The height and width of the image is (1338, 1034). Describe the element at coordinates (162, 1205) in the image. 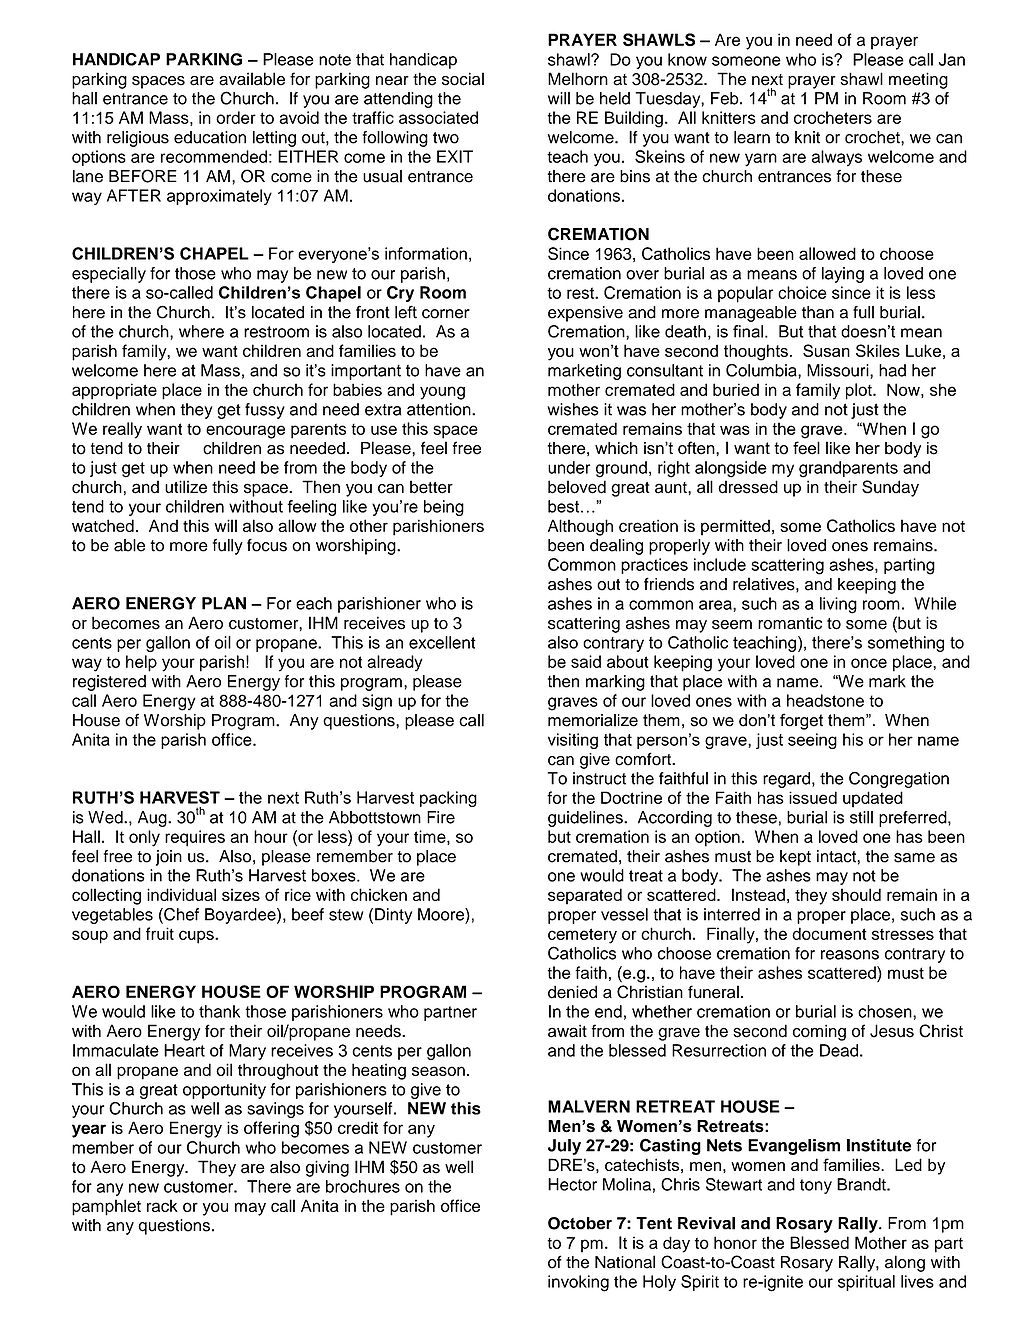

I see `rack` at that location.
